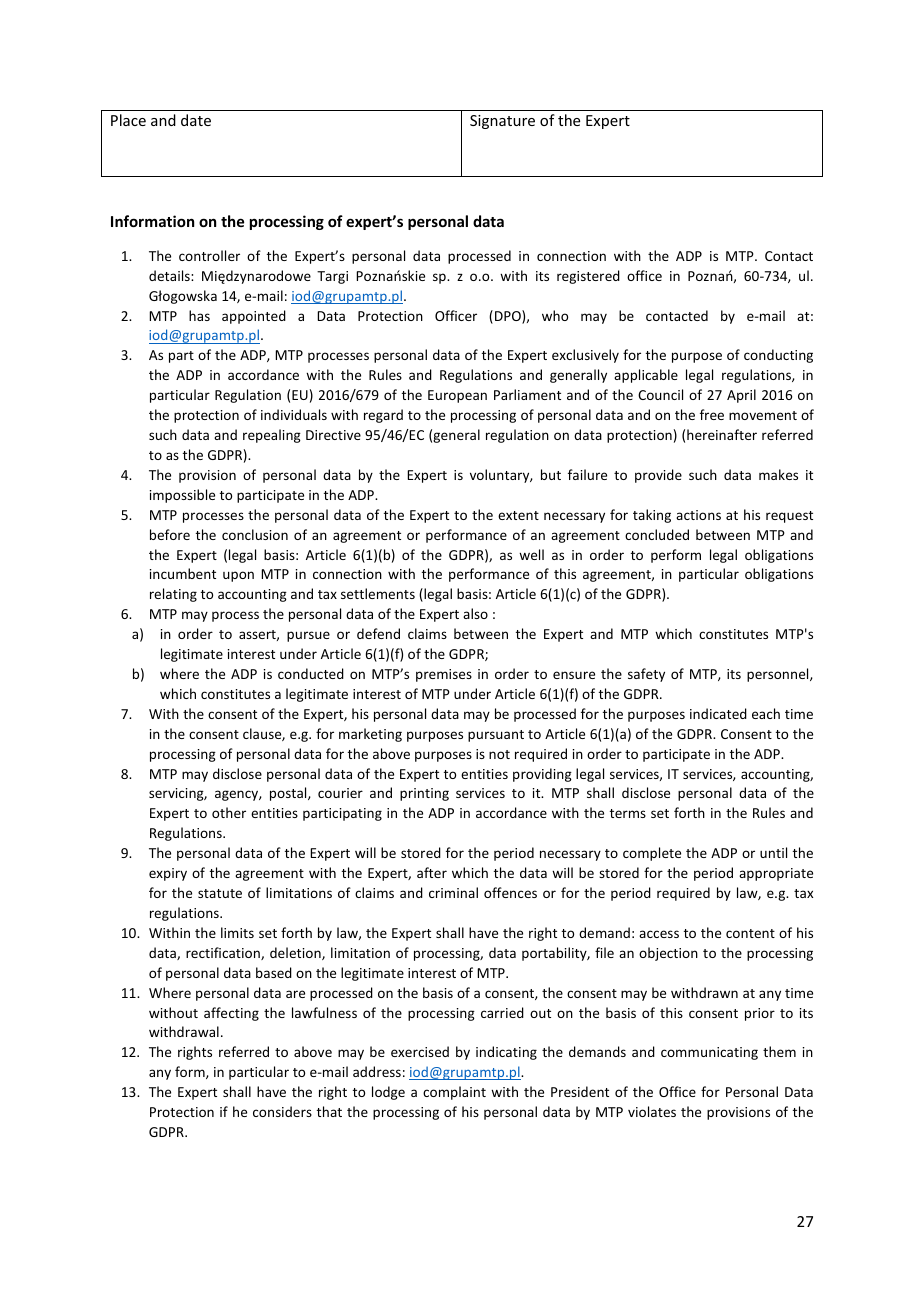 This image has height=1308, width=924. What do you see at coordinates (220, 893) in the image?
I see `statute` at bounding box center [220, 893].
